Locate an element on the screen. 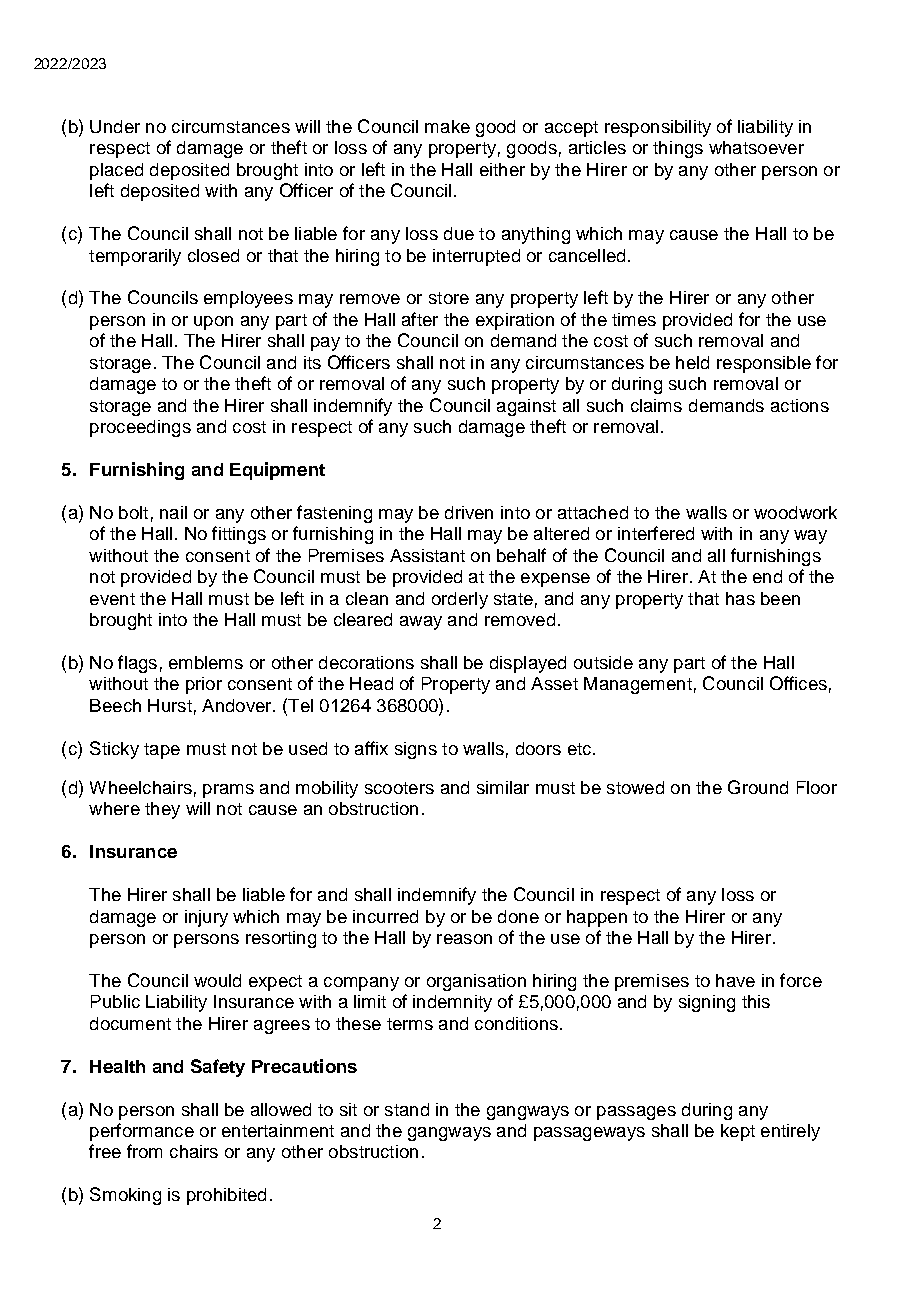 The width and height of the screenshot is (924, 1308). they is located at coordinates (162, 810).
